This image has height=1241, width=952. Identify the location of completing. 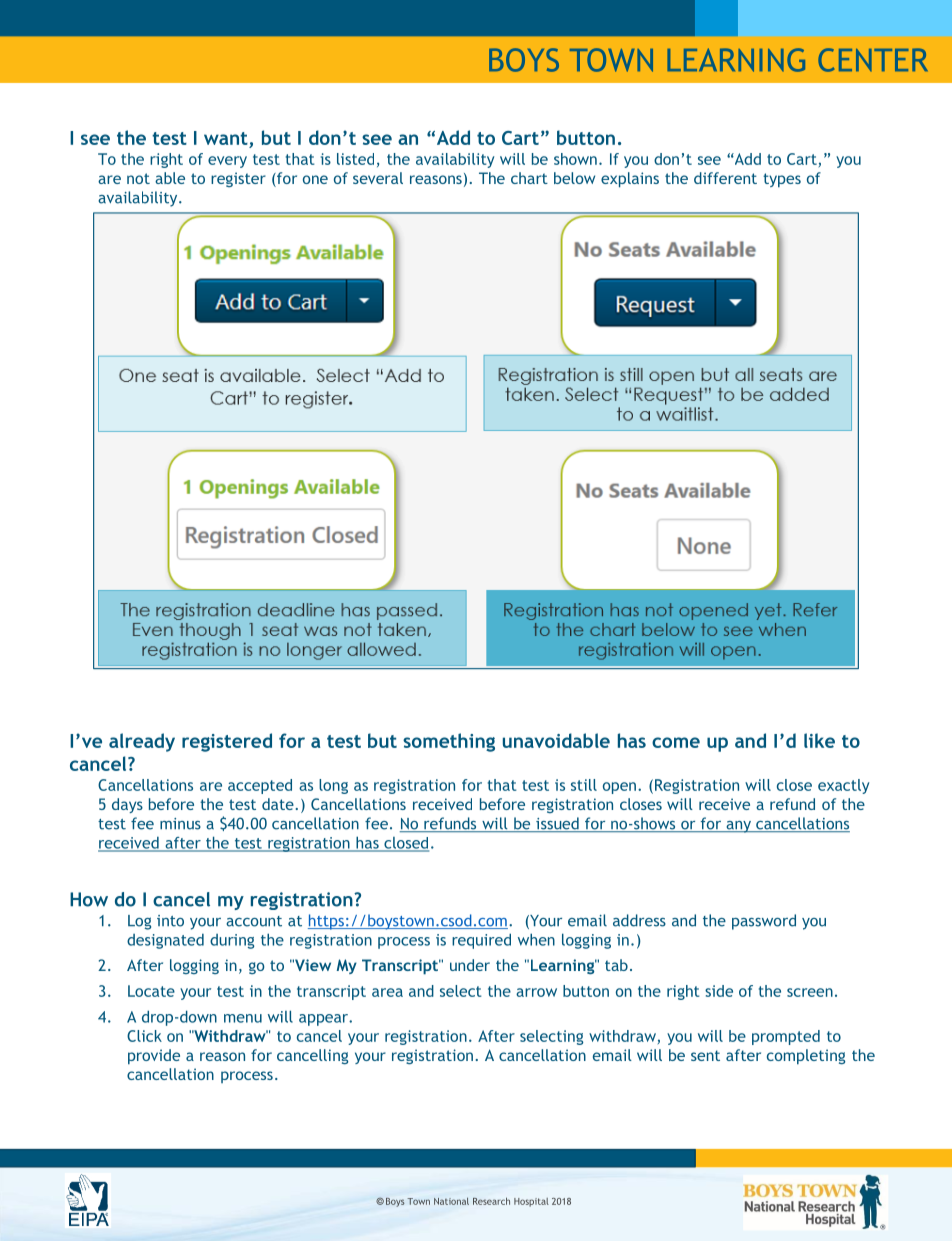
(806, 1057).
